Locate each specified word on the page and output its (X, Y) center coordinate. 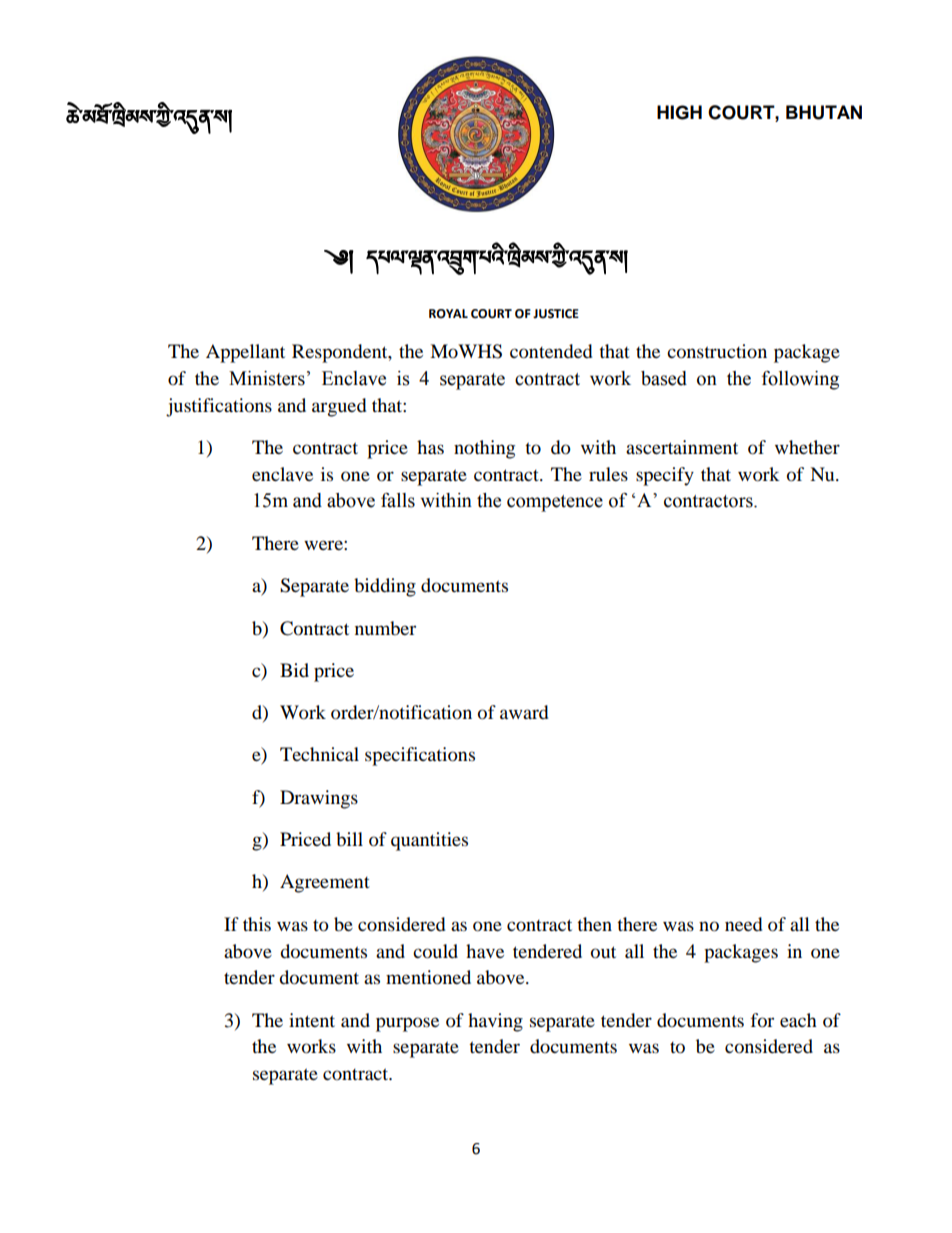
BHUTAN (824, 112)
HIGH (679, 112)
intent (312, 1020)
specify (665, 476)
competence (555, 503)
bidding (385, 587)
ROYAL (448, 314)
